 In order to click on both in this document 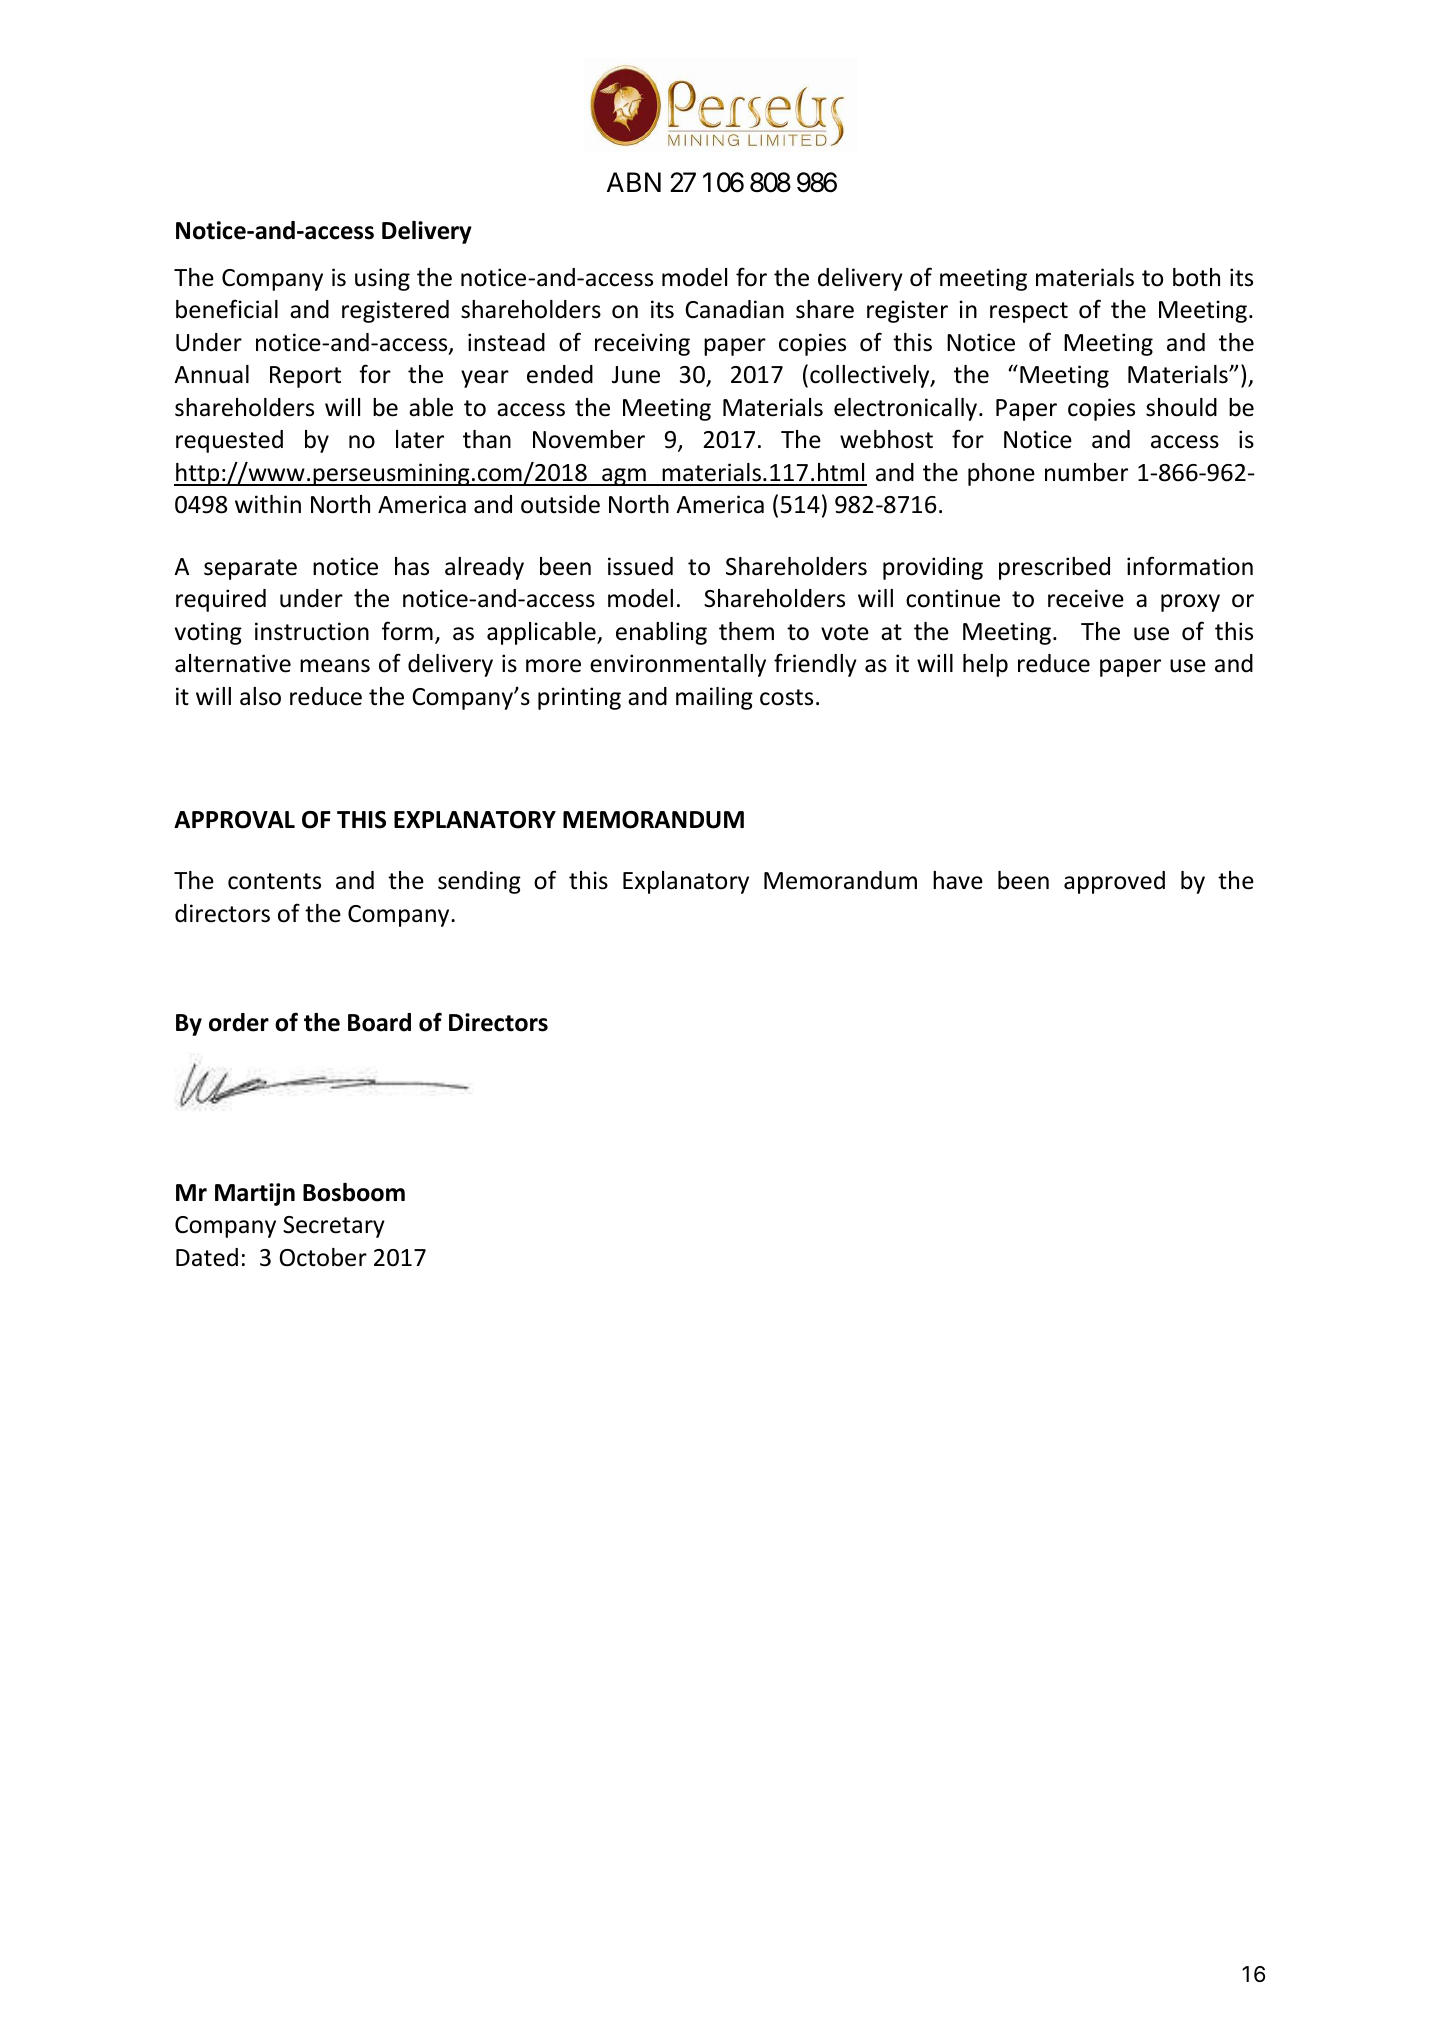, I will do `click(1196, 277)`.
